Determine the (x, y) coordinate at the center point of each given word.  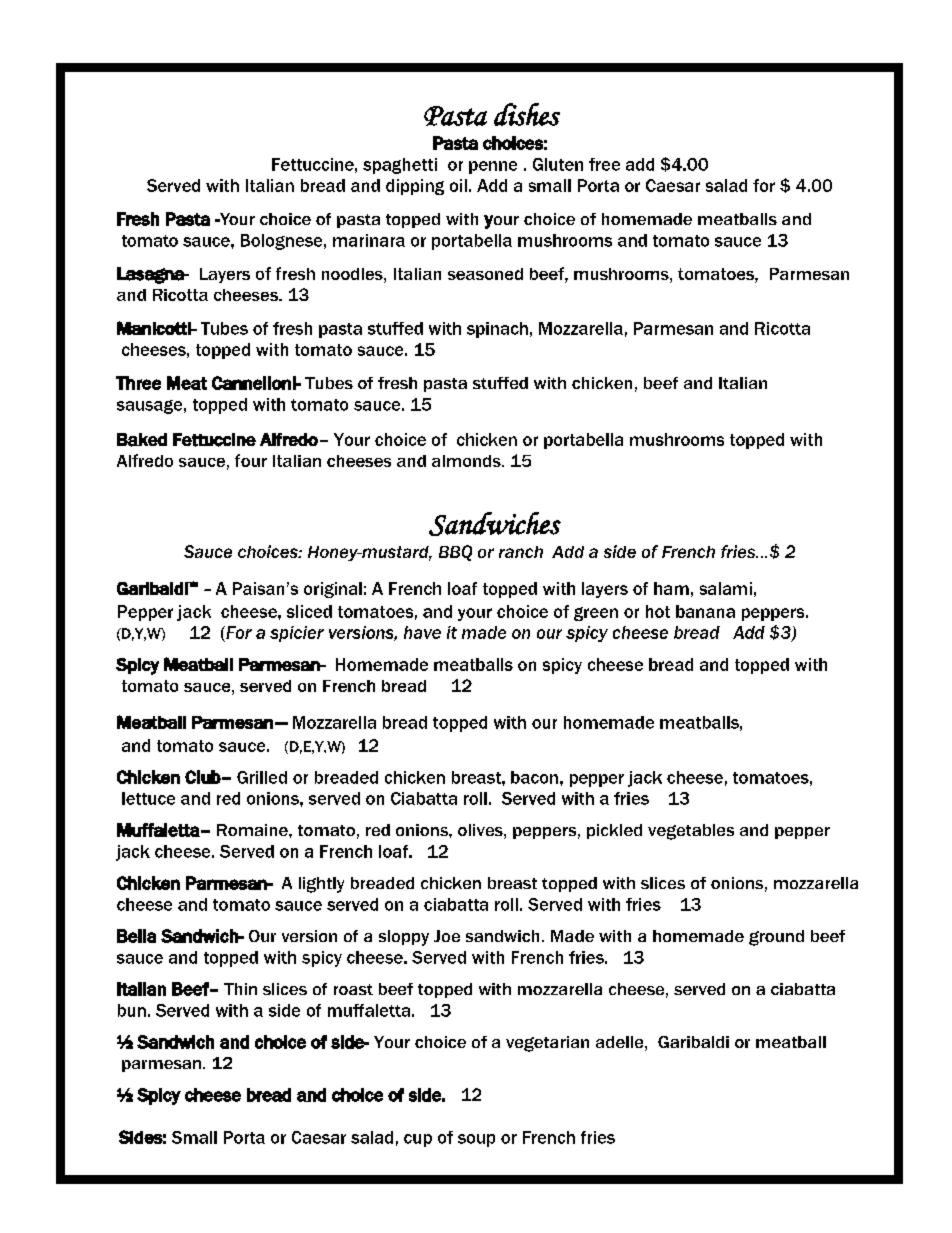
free (604, 164)
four (251, 460)
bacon (534, 777)
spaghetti (400, 166)
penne (493, 167)
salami (726, 588)
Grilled (262, 777)
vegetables (691, 832)
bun (132, 1010)
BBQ (455, 553)
